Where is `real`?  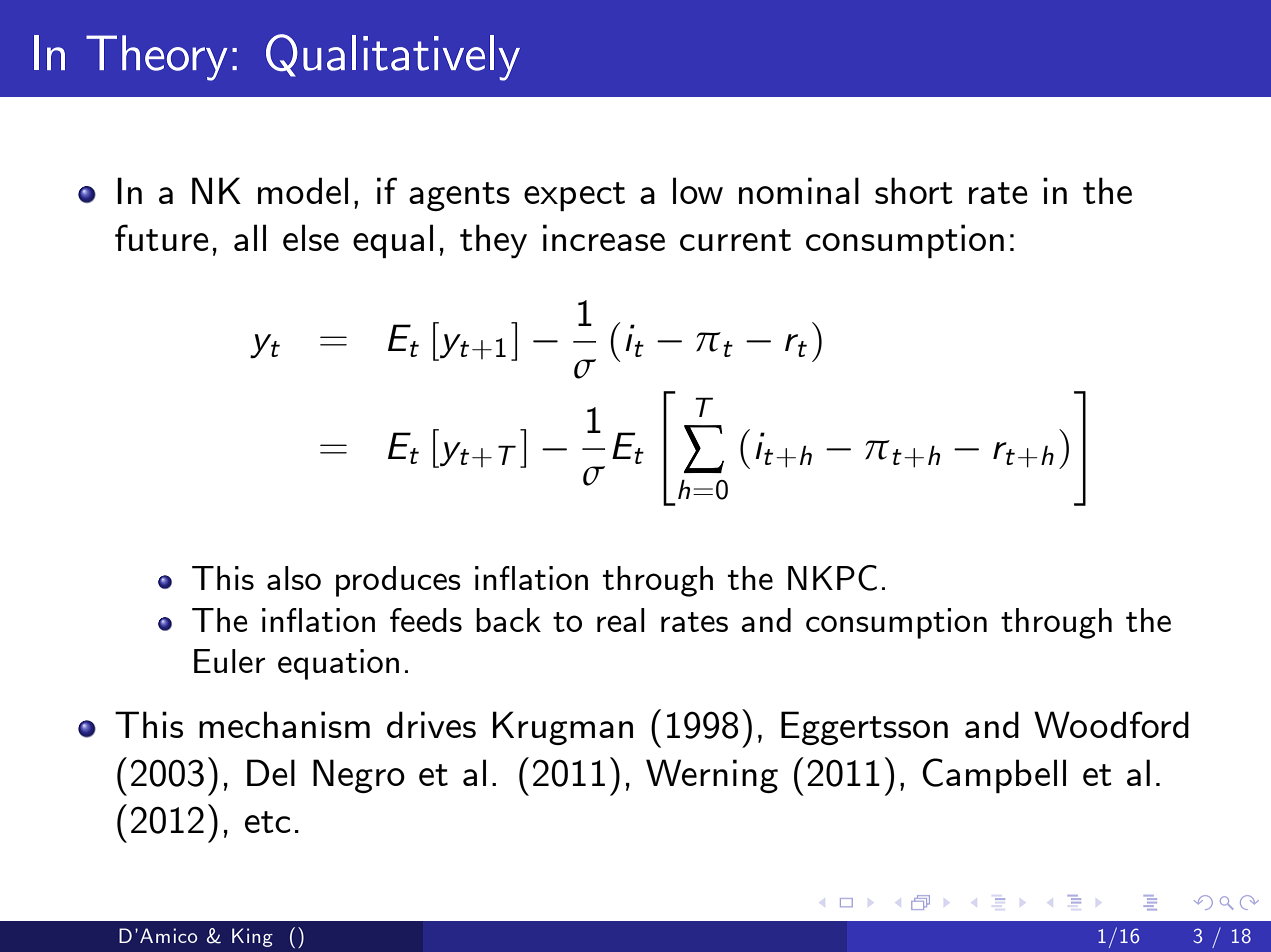 real is located at coordinates (621, 620).
